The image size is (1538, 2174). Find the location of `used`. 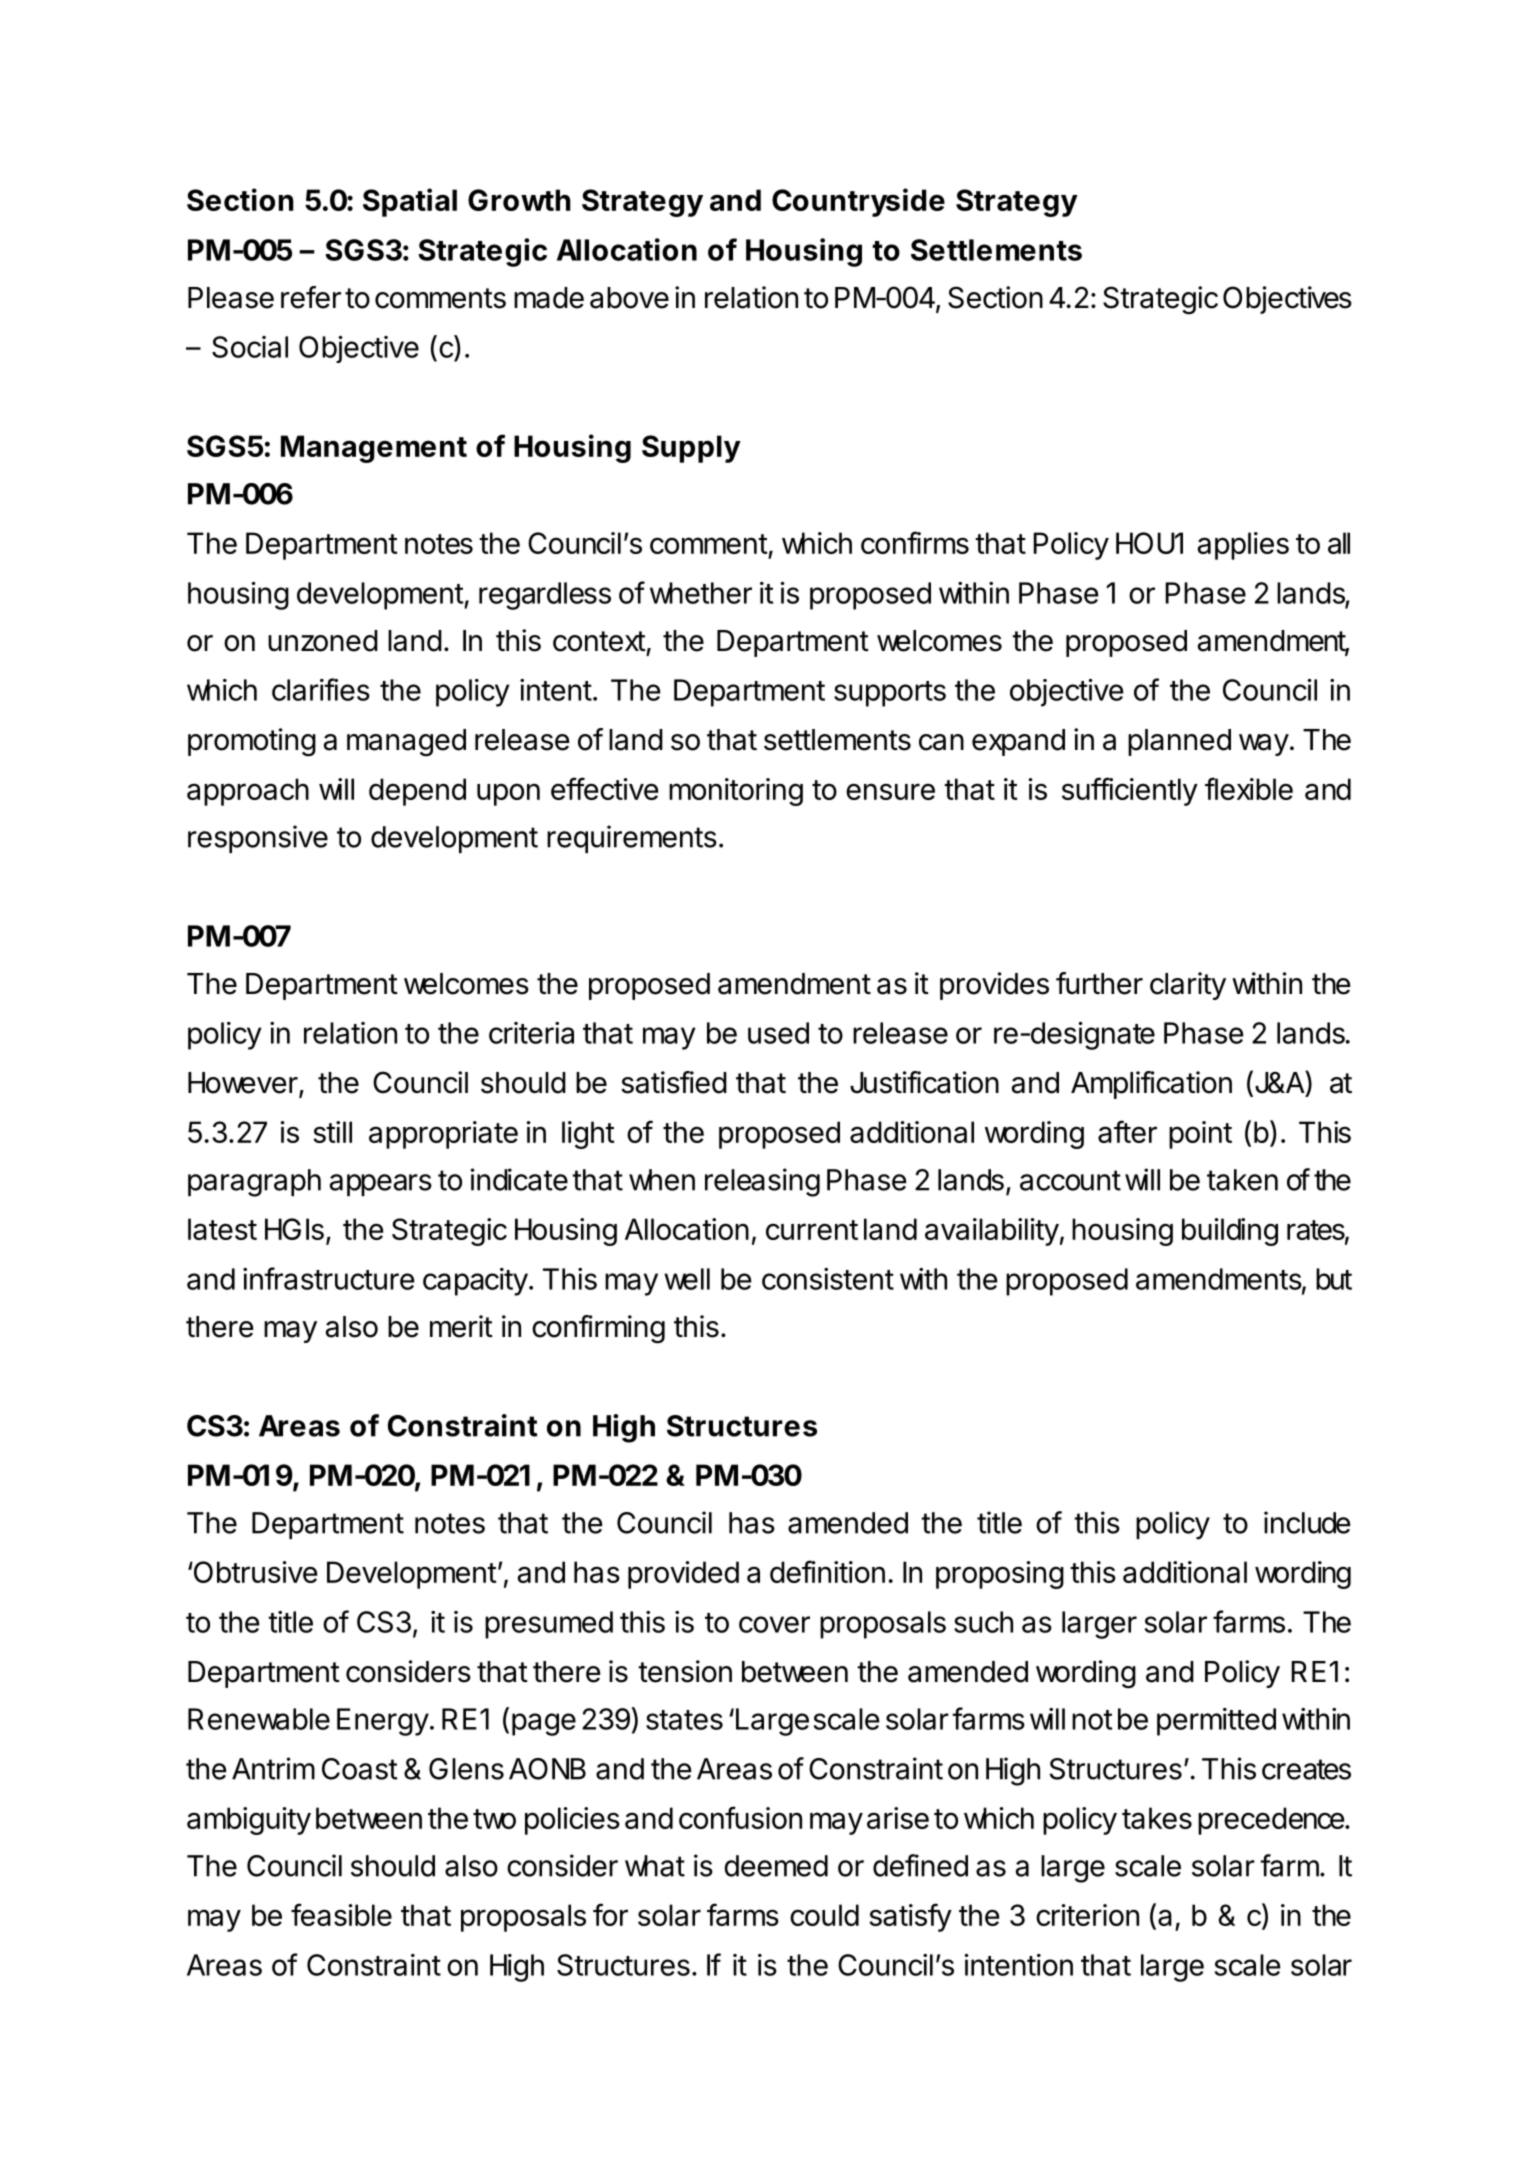

used is located at coordinates (778, 1033).
